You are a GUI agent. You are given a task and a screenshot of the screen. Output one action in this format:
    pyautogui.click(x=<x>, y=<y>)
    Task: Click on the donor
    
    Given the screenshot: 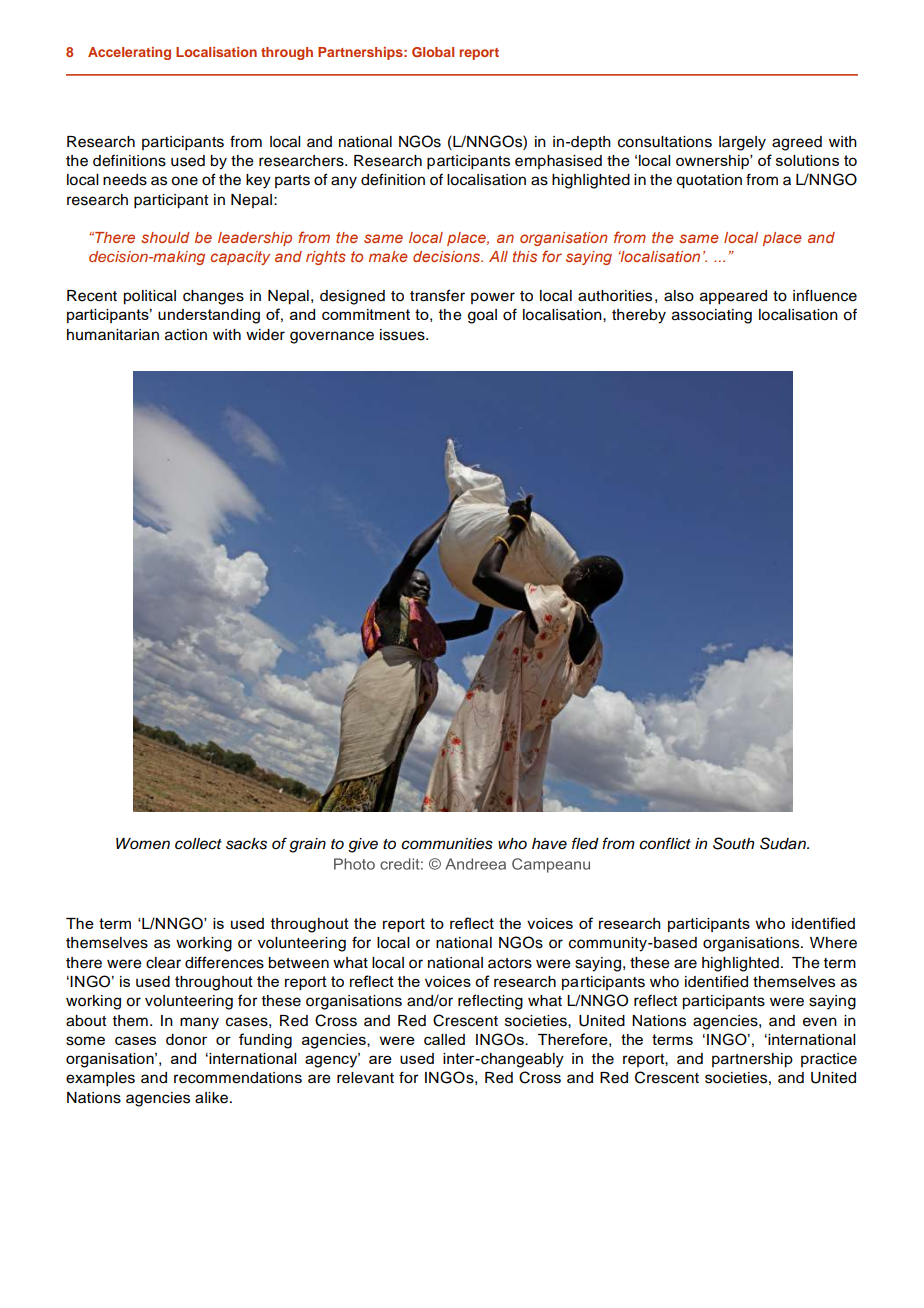 What is the action you would take?
    pyautogui.click(x=186, y=1039)
